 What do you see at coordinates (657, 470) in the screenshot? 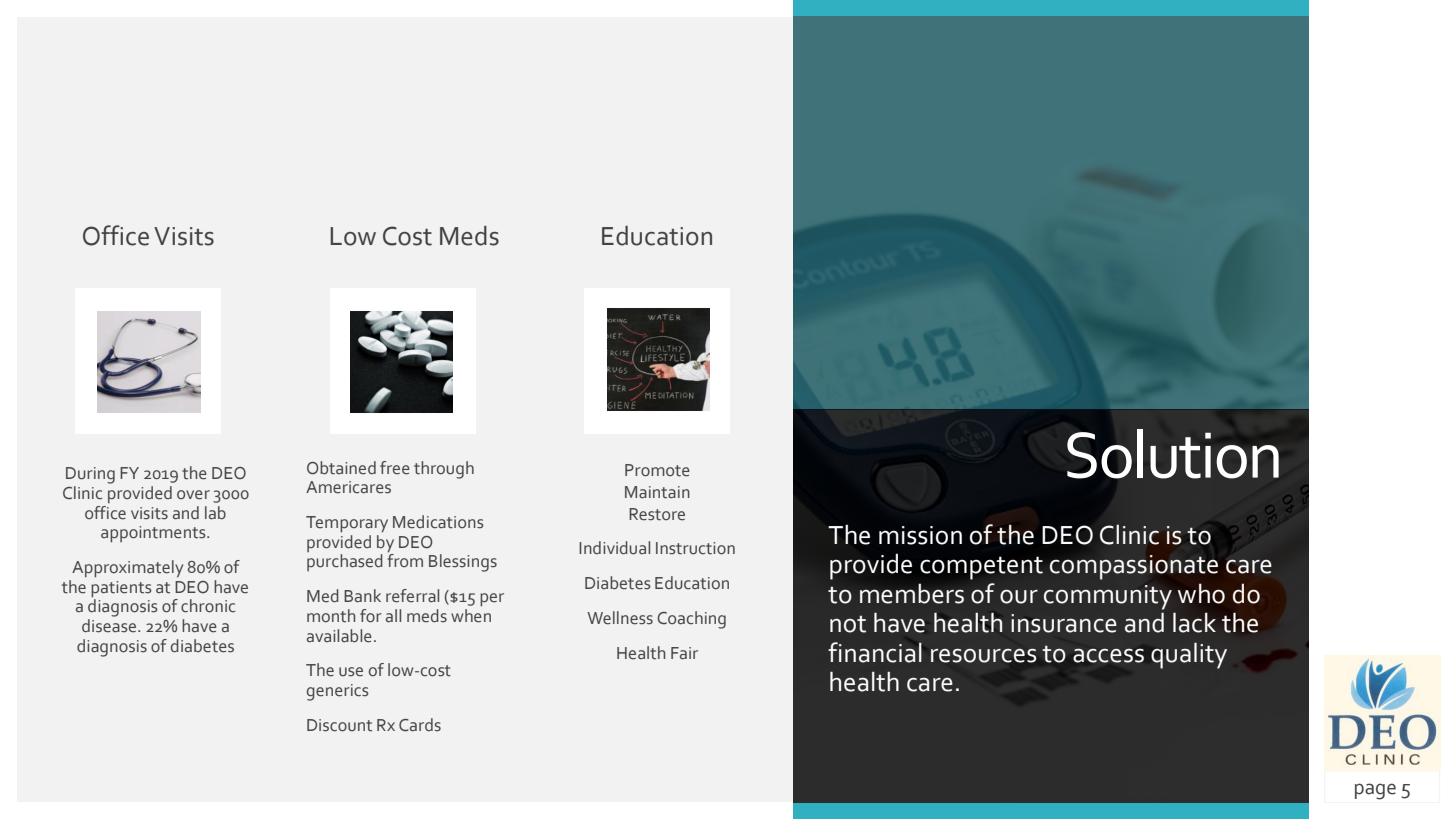
I see `Promote` at bounding box center [657, 470].
